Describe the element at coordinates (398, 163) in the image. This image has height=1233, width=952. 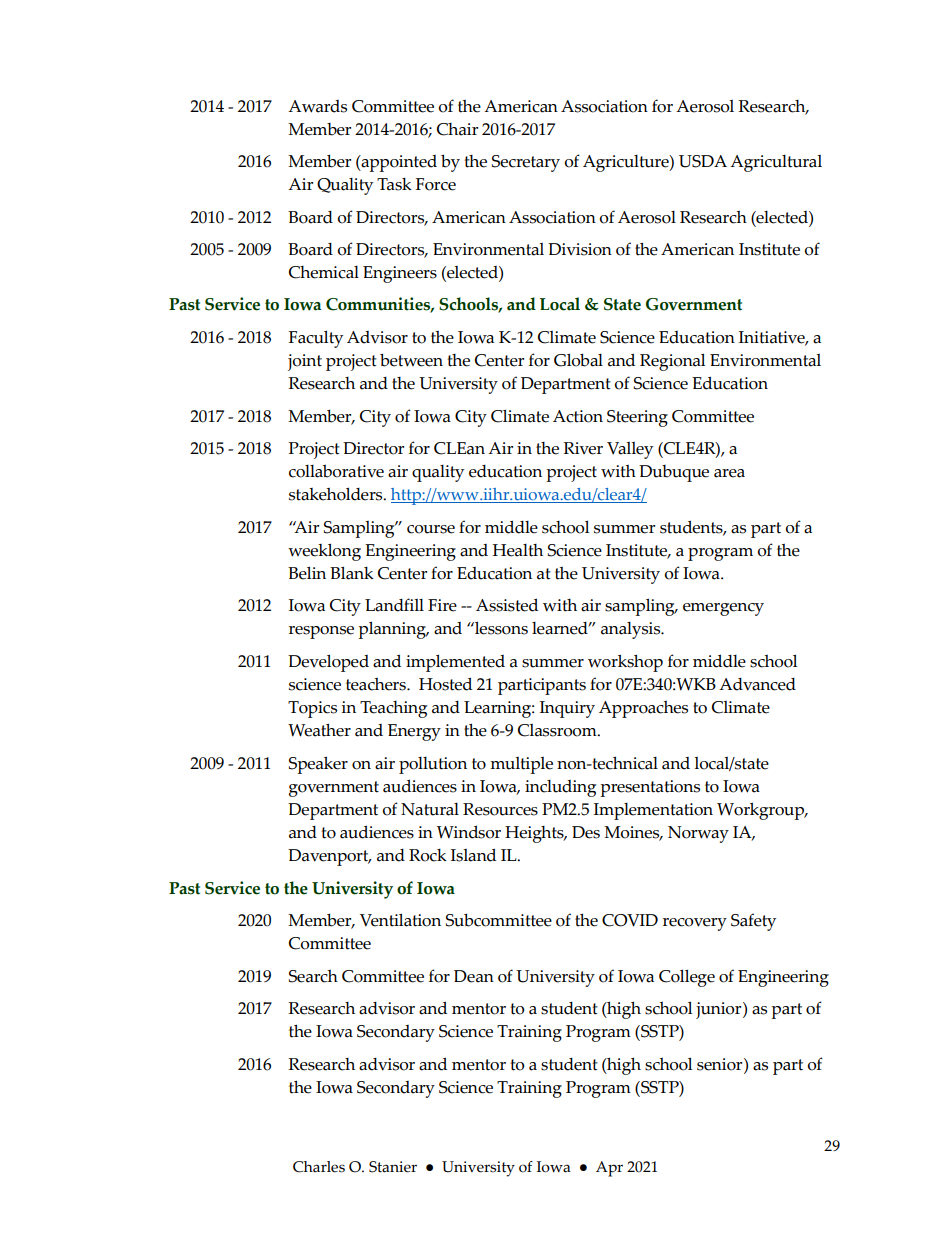
I see `appointed` at that location.
